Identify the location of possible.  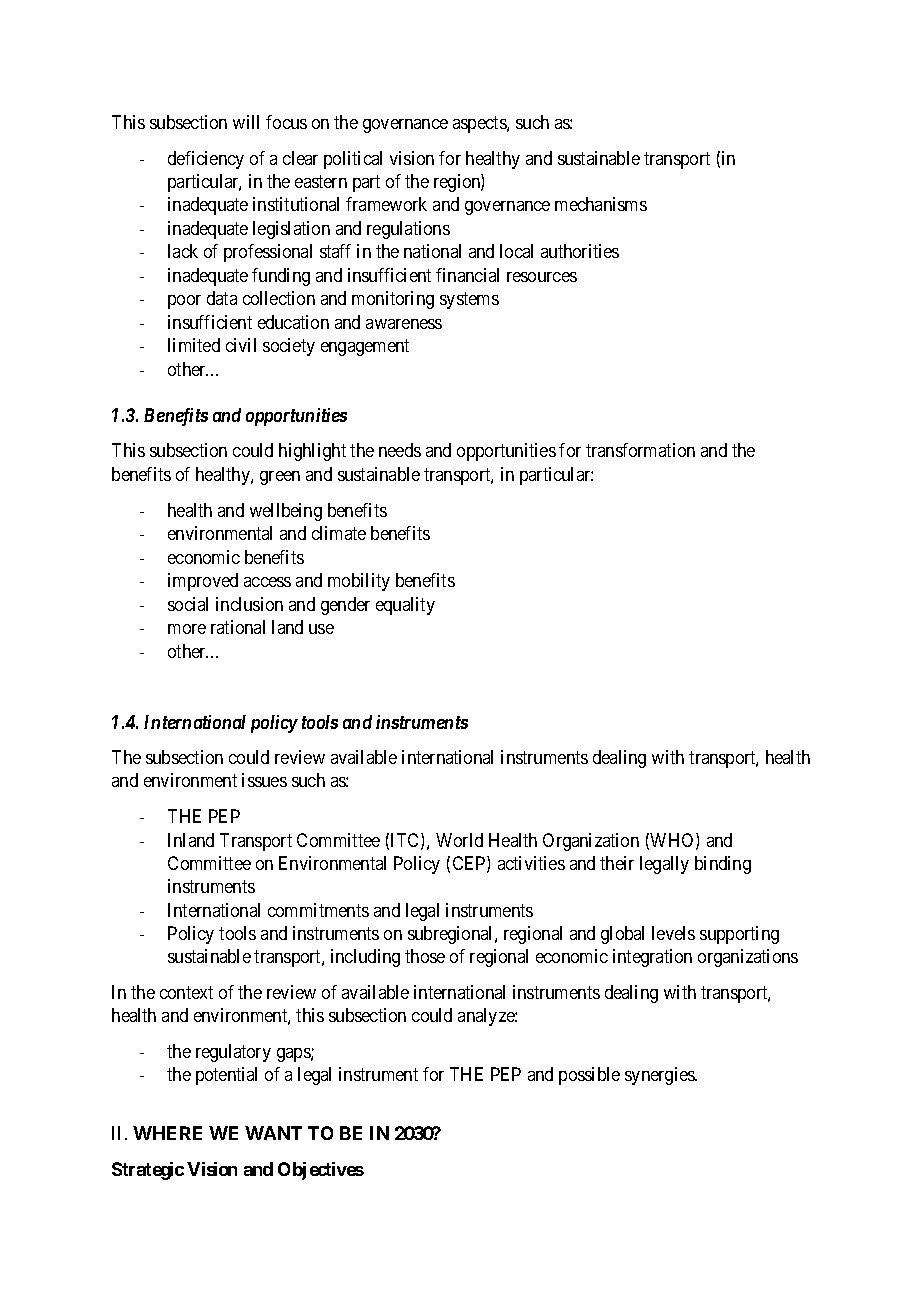
(589, 1076).
